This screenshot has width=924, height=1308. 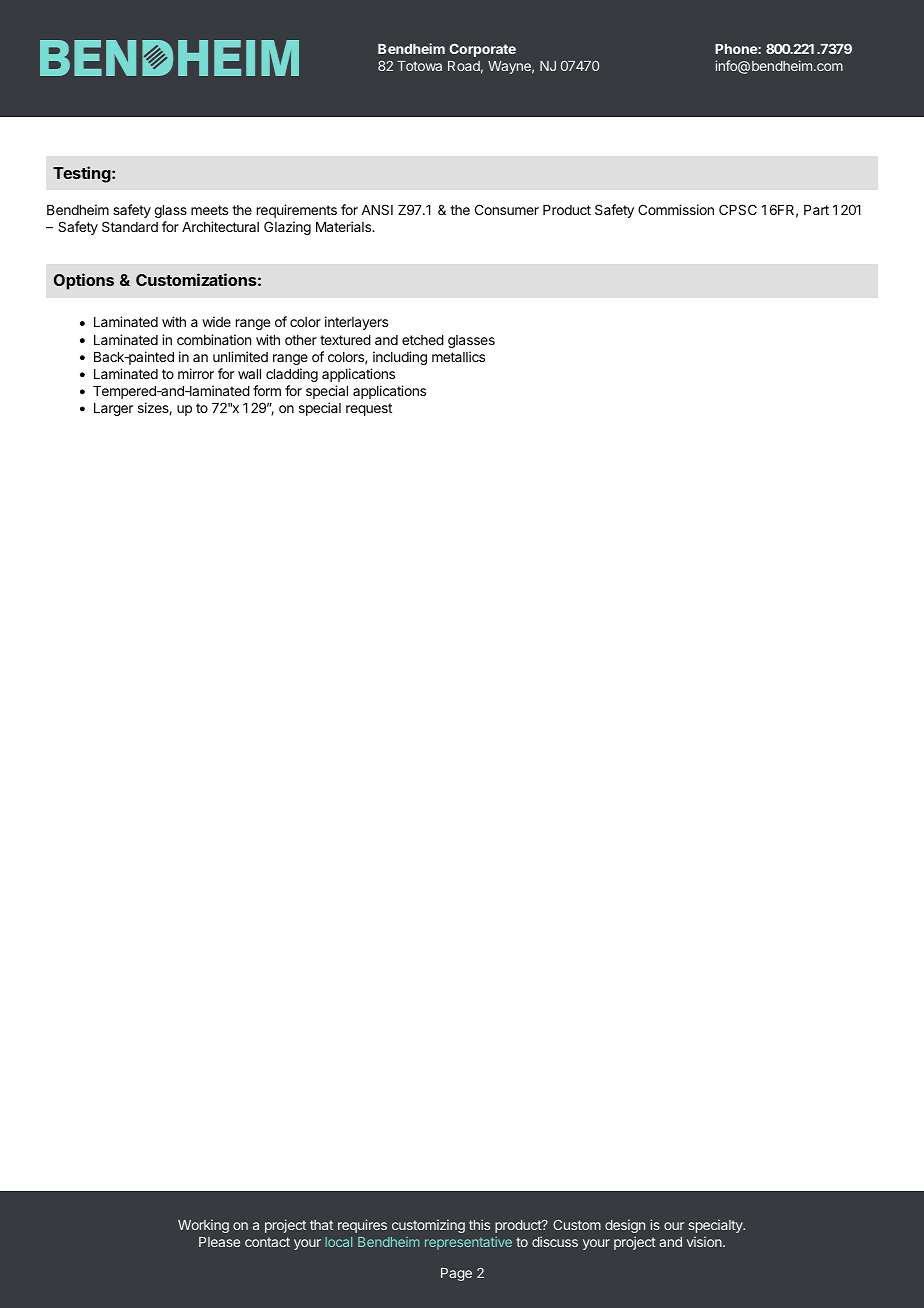 What do you see at coordinates (458, 356) in the screenshot?
I see `metallics` at bounding box center [458, 356].
